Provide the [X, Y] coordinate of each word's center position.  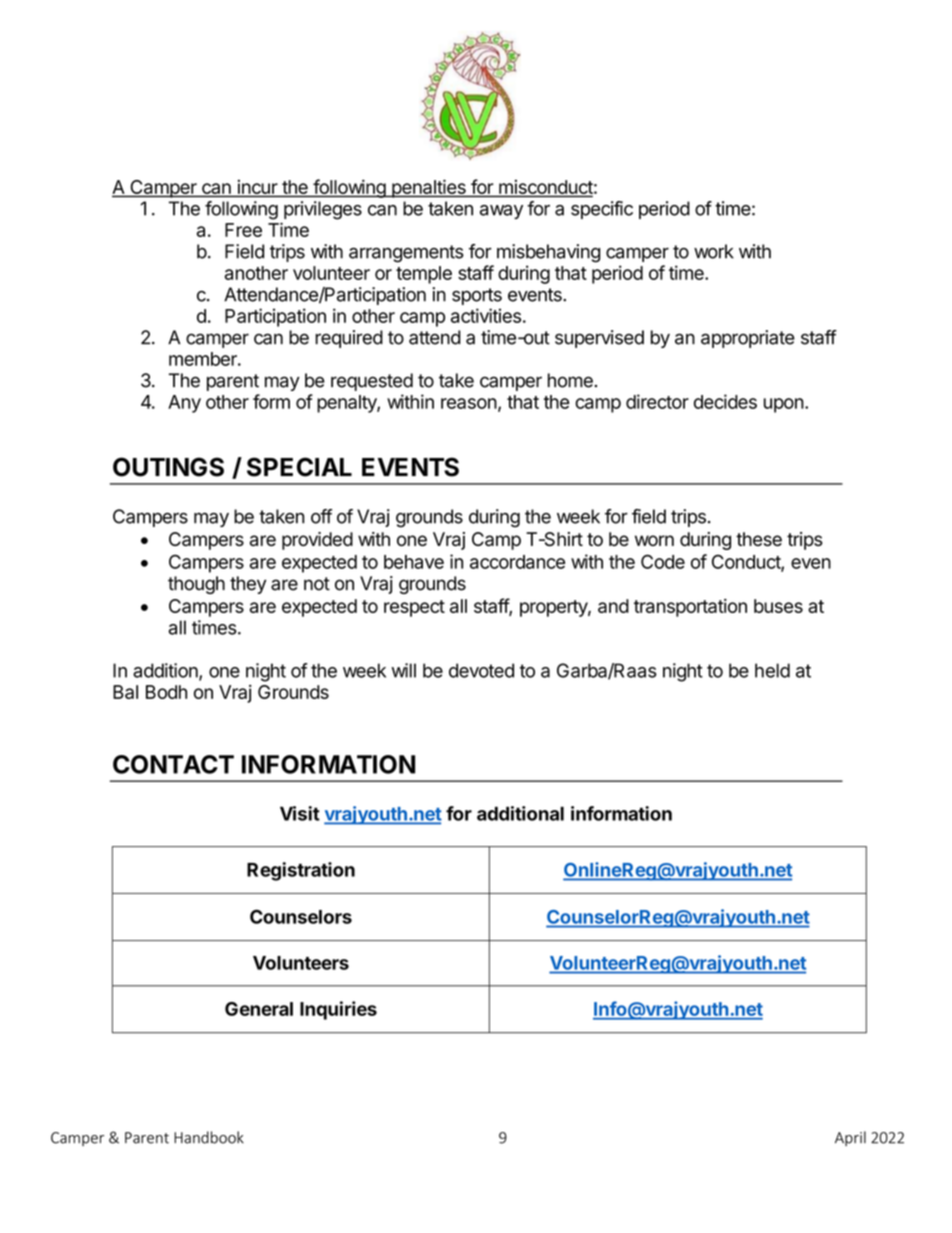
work [714, 251]
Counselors [301, 916]
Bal [125, 692]
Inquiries [338, 1010]
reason [469, 403]
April [850, 1138]
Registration [301, 871]
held [772, 670]
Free [243, 230]
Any [184, 404]
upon [784, 405]
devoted [481, 670]
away [501, 212]
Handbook [209, 1137]
